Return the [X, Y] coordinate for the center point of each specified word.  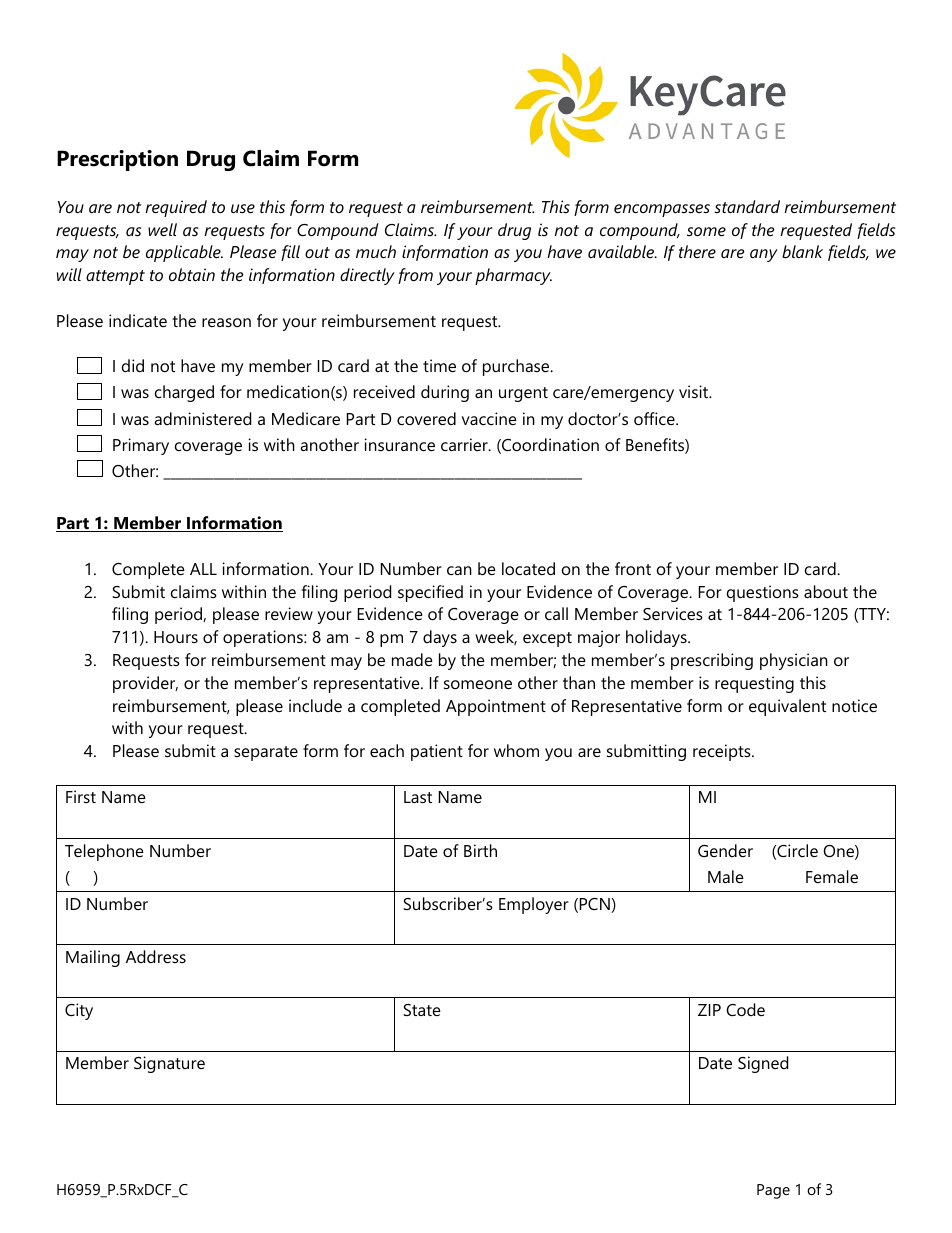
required [176, 208]
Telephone [104, 852]
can [459, 570]
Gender [725, 850]
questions [763, 593]
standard [747, 206]
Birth [480, 850]
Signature [169, 1064]
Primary [141, 446]
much [376, 251]
